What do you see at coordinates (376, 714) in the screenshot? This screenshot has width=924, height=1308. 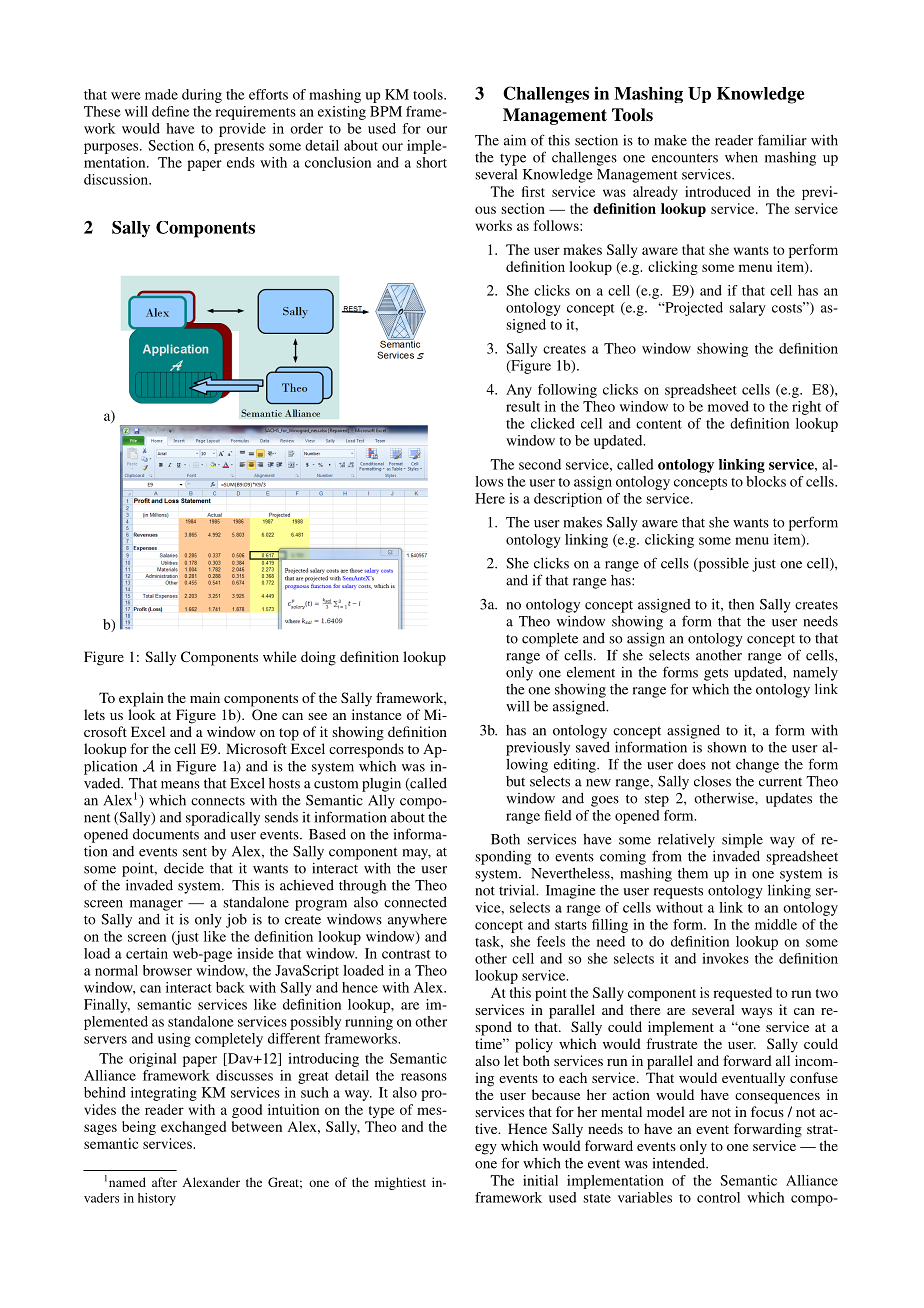 I see `instance` at bounding box center [376, 714].
